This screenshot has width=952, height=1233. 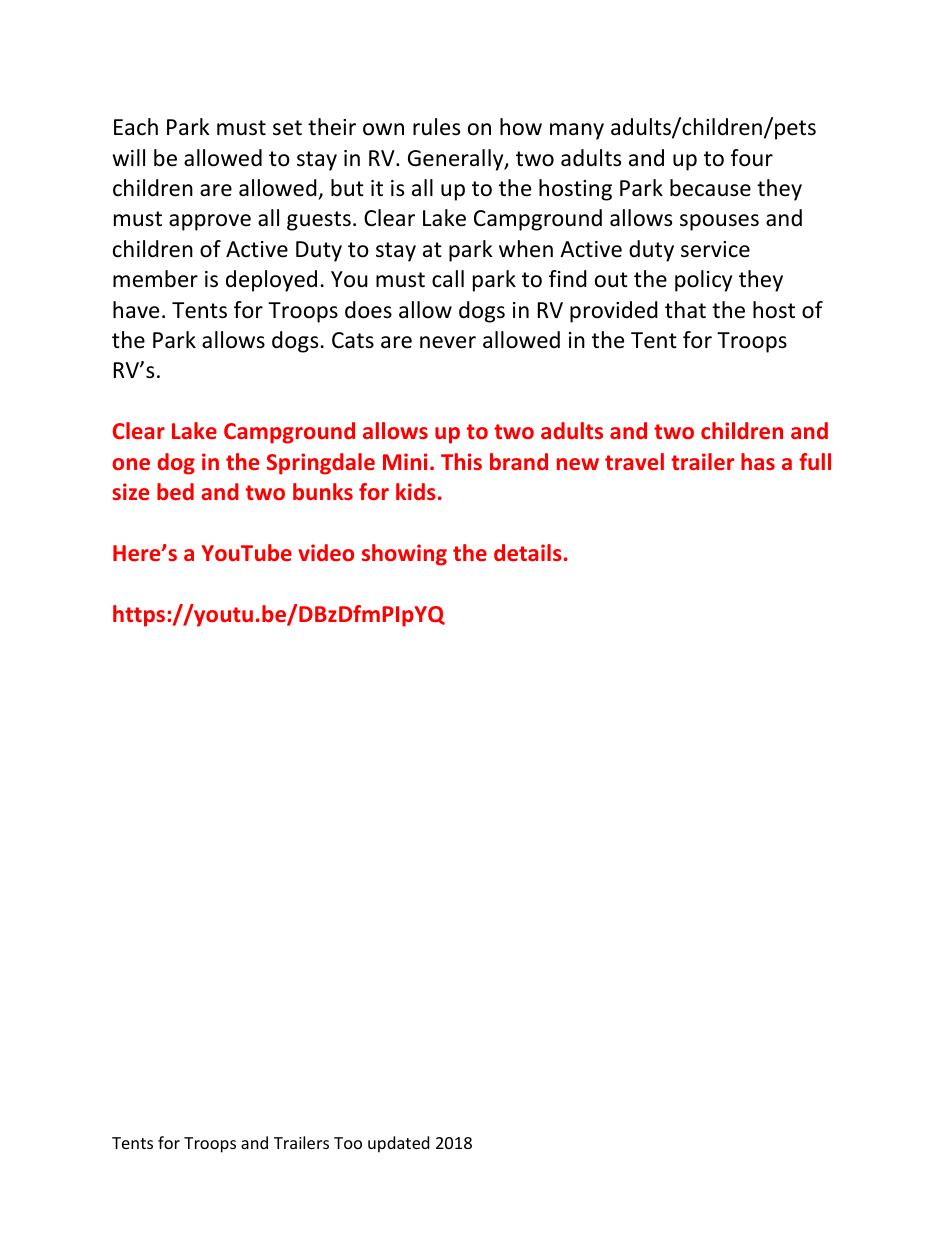 What do you see at coordinates (398, 1144) in the screenshot?
I see `updated` at bounding box center [398, 1144].
